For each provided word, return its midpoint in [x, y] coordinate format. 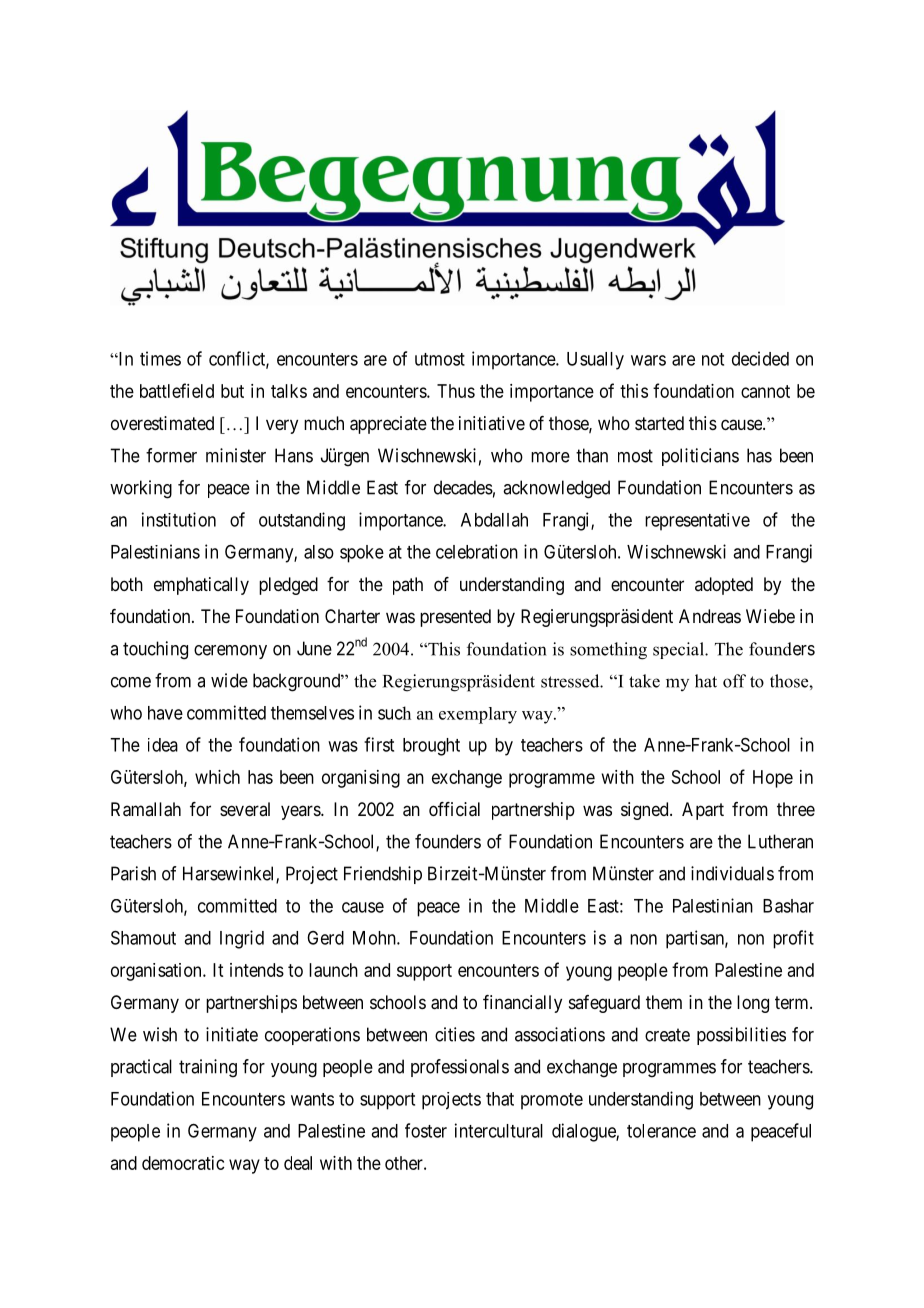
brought [431, 747]
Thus [456, 391]
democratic [183, 1163]
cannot [765, 391]
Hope [773, 779]
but [232, 391]
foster [426, 1130]
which [217, 777]
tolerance [661, 1131]
